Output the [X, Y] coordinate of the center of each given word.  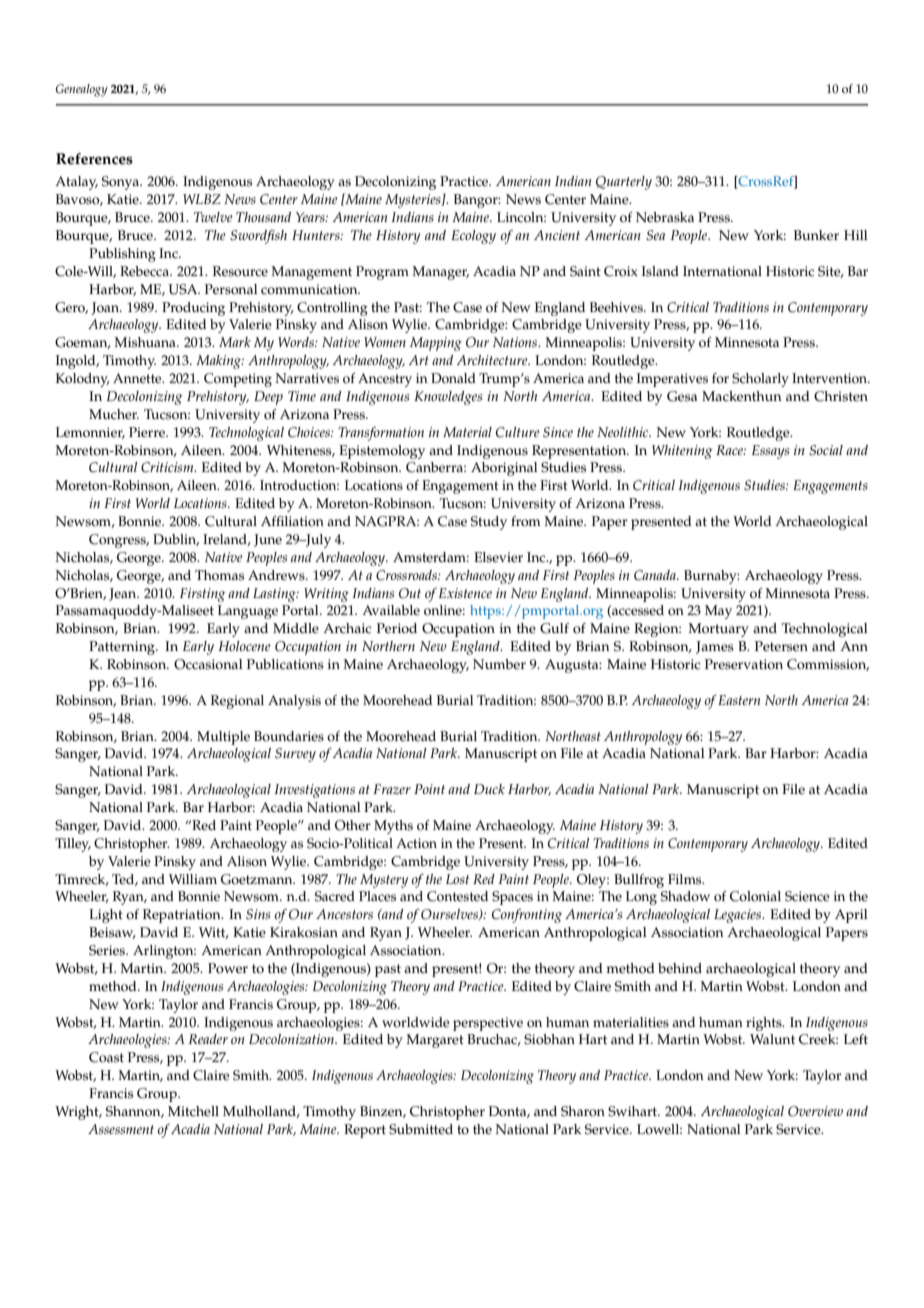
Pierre [148, 432]
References [94, 159]
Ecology [473, 237]
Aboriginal [504, 469]
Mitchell [193, 1111]
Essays [770, 452]
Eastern [739, 700]
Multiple [223, 738]
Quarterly [624, 183]
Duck [489, 789]
